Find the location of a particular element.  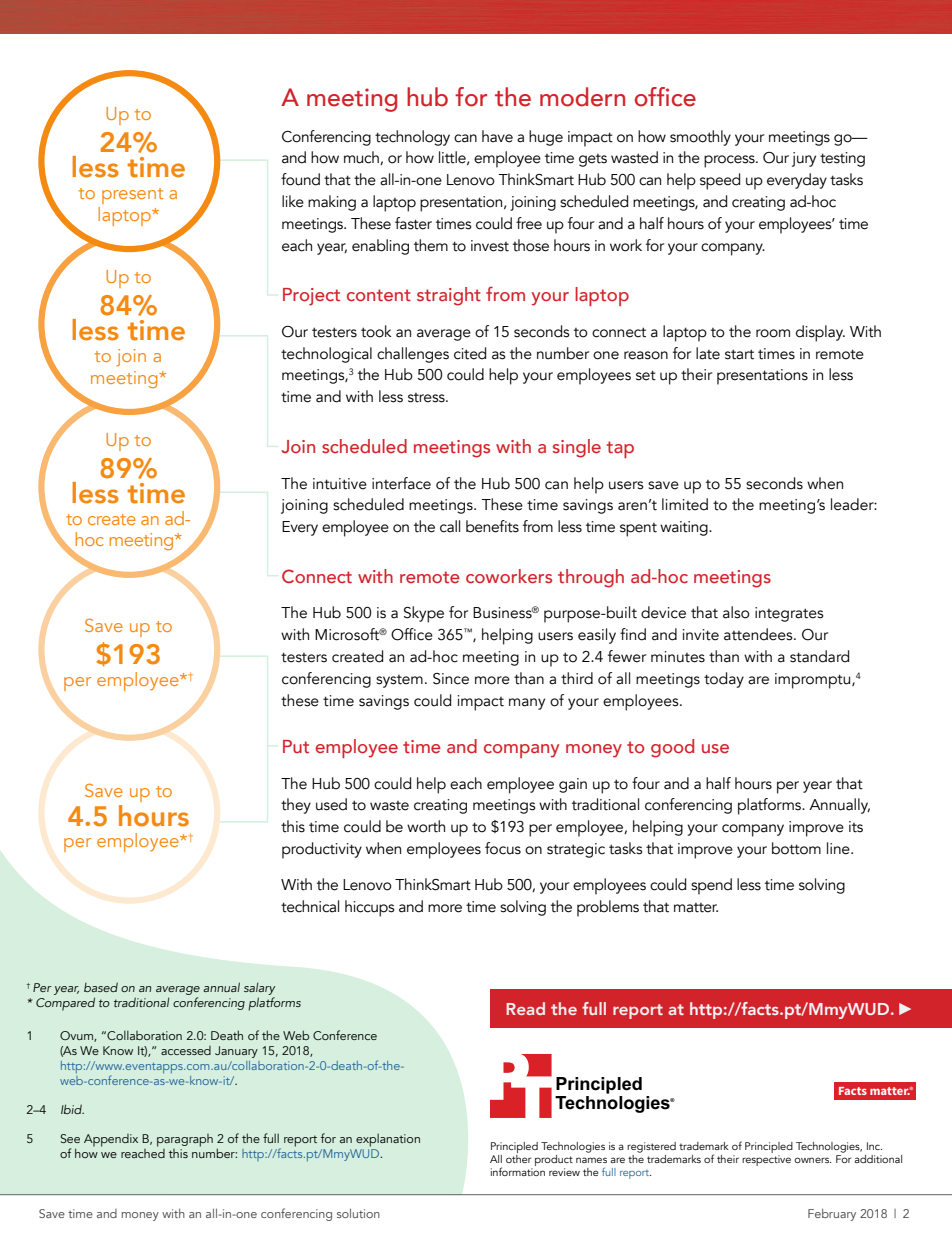

they is located at coordinates (296, 806).
